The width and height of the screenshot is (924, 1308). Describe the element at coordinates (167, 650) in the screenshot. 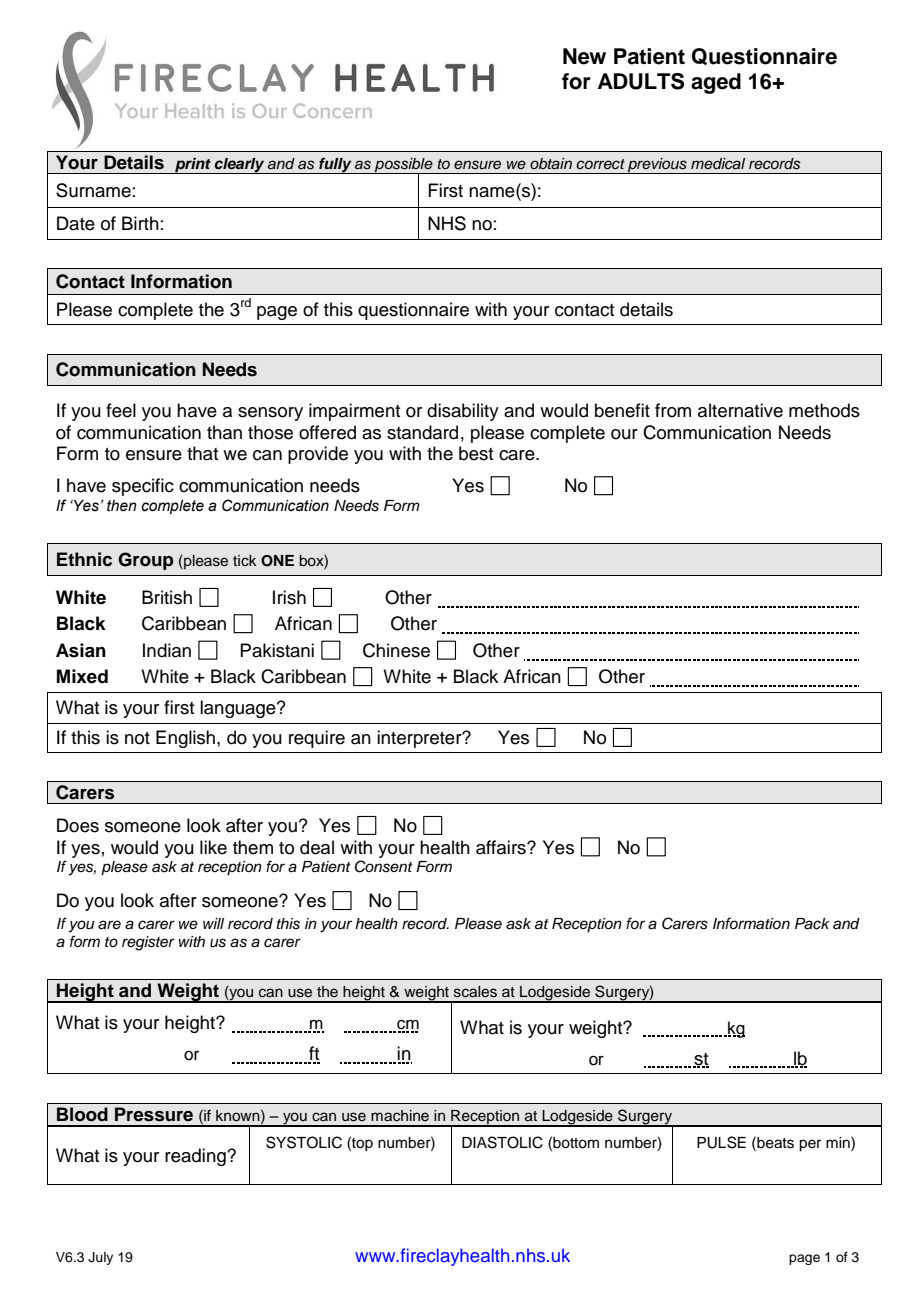

I see `Indian` at that location.
